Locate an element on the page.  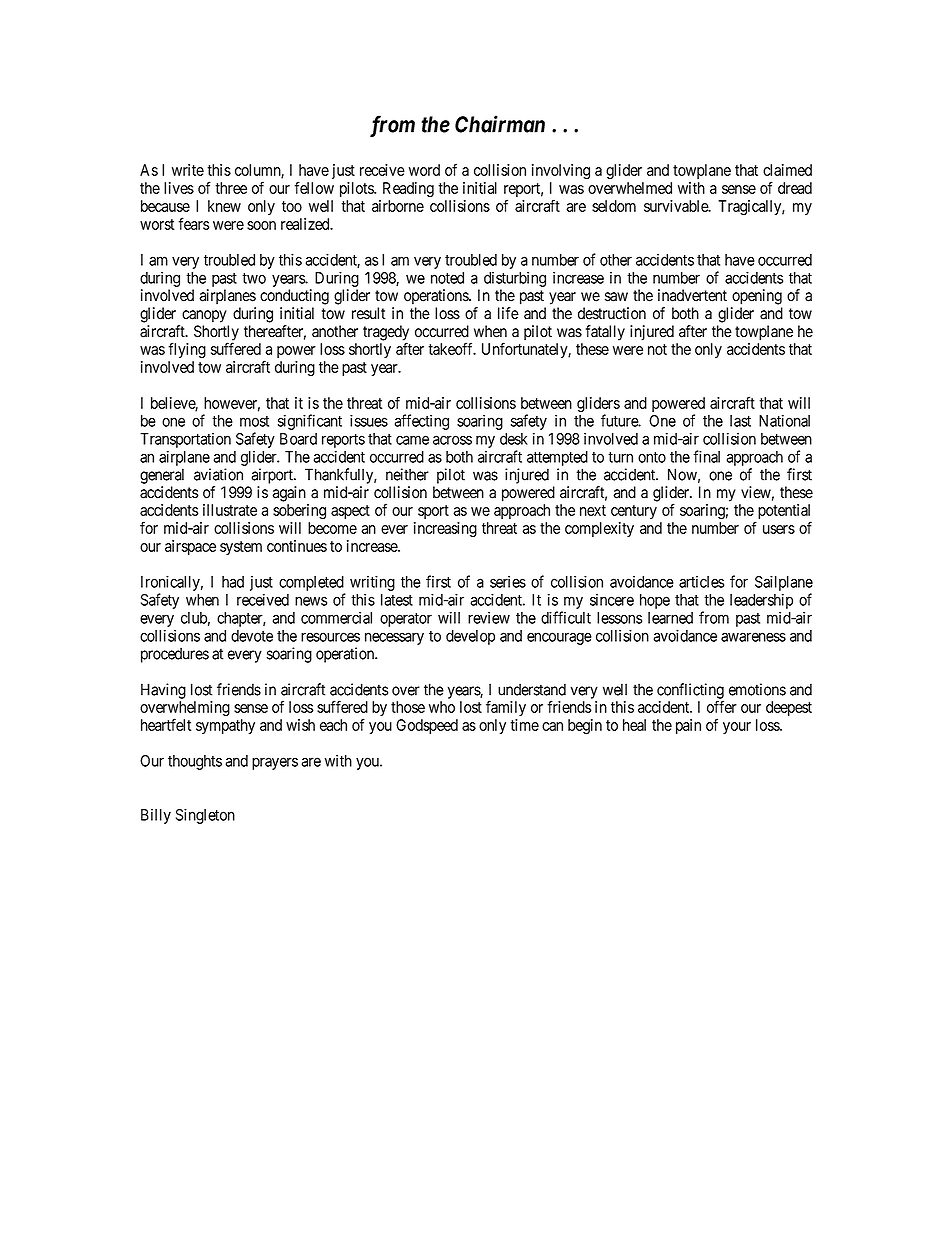
write is located at coordinates (188, 170).
